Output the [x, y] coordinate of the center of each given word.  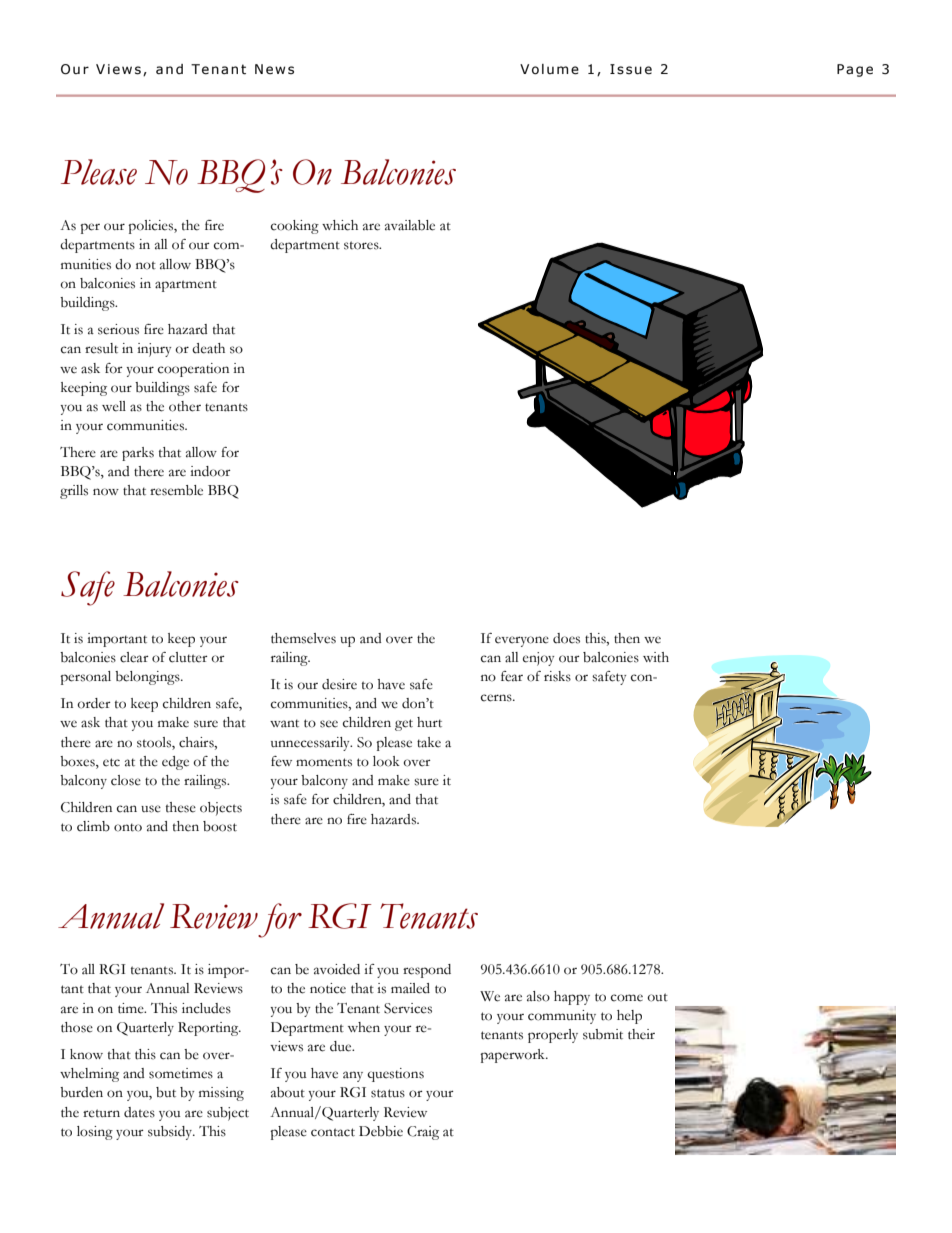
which [340, 225]
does [566, 638]
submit [603, 1034]
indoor [210, 471]
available [410, 225]
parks [138, 454]
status [388, 1093]
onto [128, 827]
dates [139, 1112]
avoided [337, 969]
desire [339, 684]
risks [557, 676]
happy [572, 998]
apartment [186, 286]
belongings [148, 678]
